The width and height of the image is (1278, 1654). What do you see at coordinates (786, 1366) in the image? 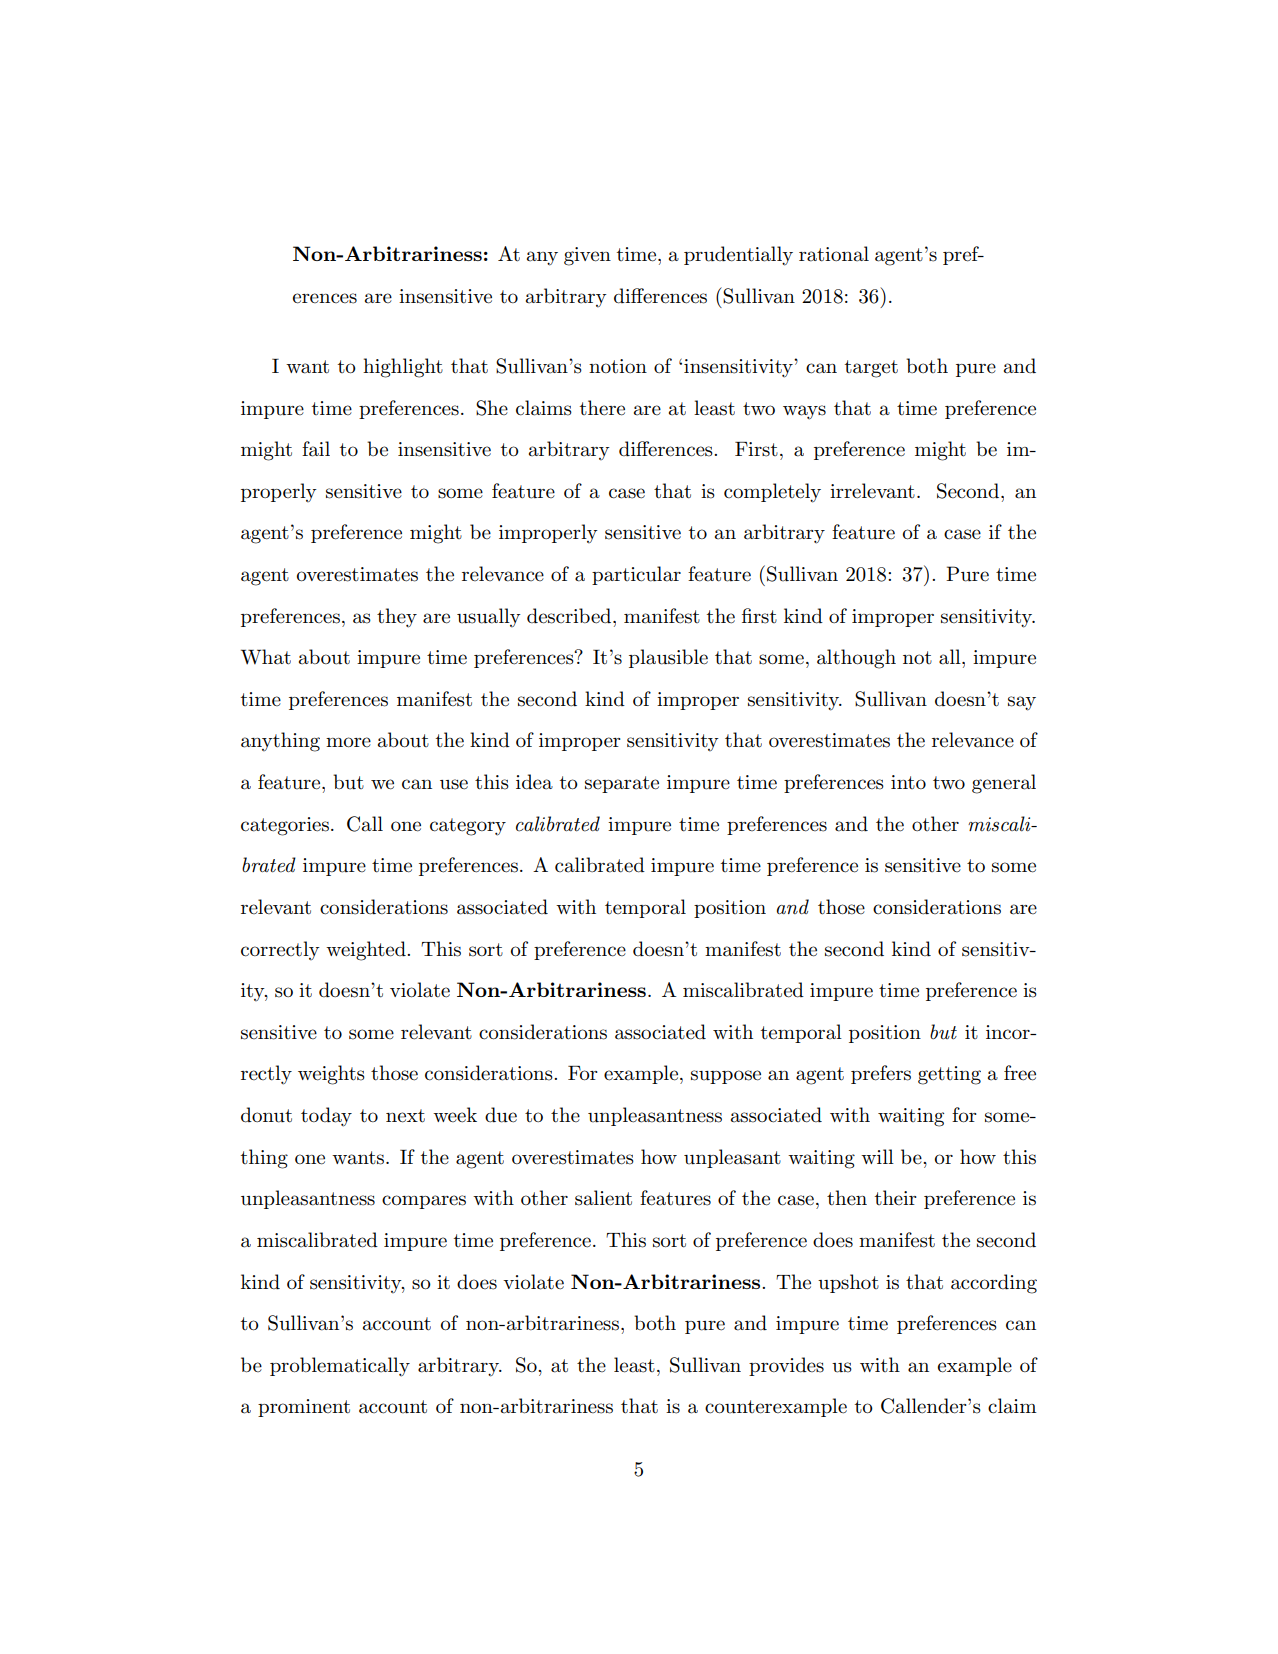
I see `provides` at bounding box center [786, 1366].
